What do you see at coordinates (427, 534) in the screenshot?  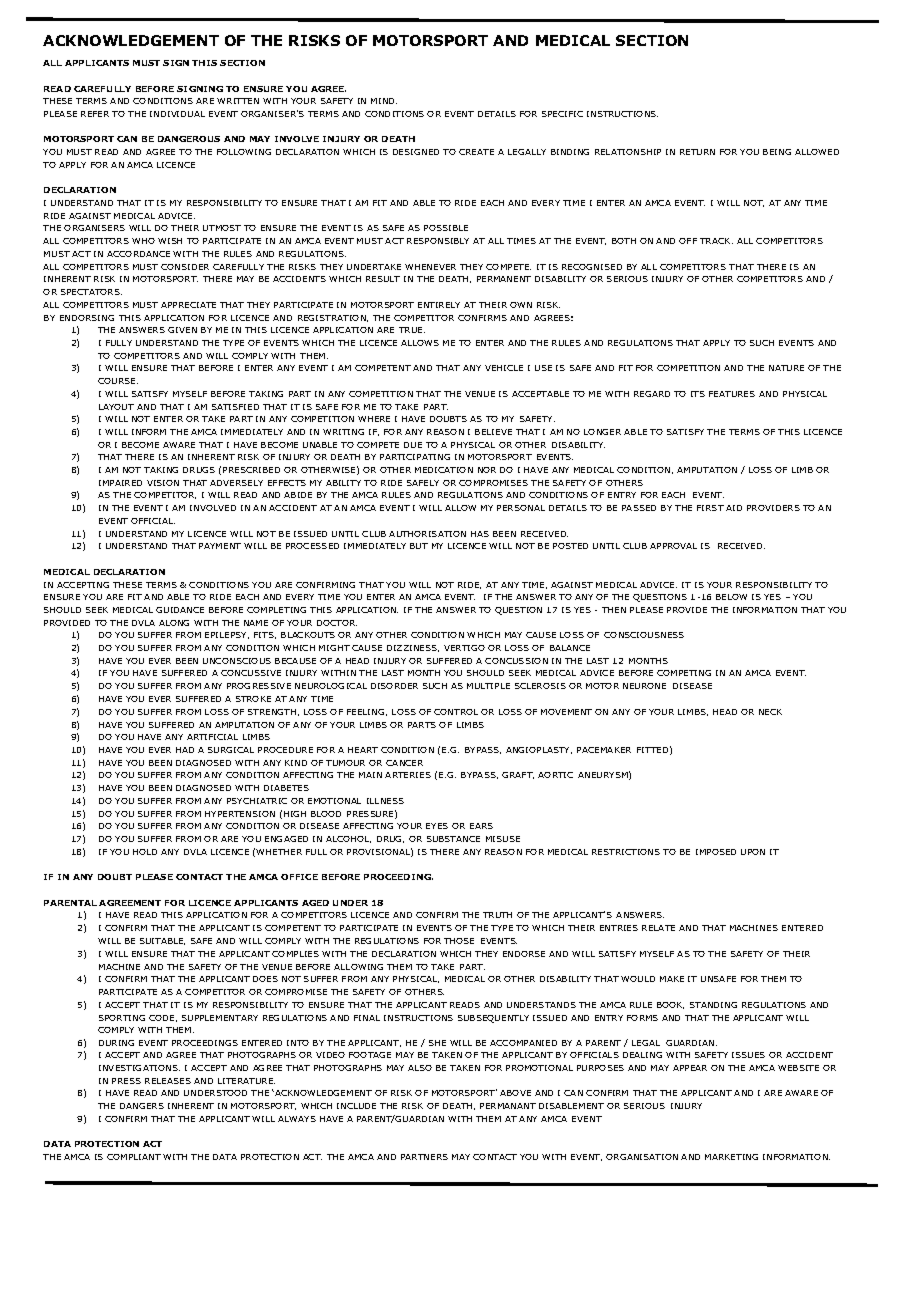 I see `AUTHORISATION` at bounding box center [427, 534].
